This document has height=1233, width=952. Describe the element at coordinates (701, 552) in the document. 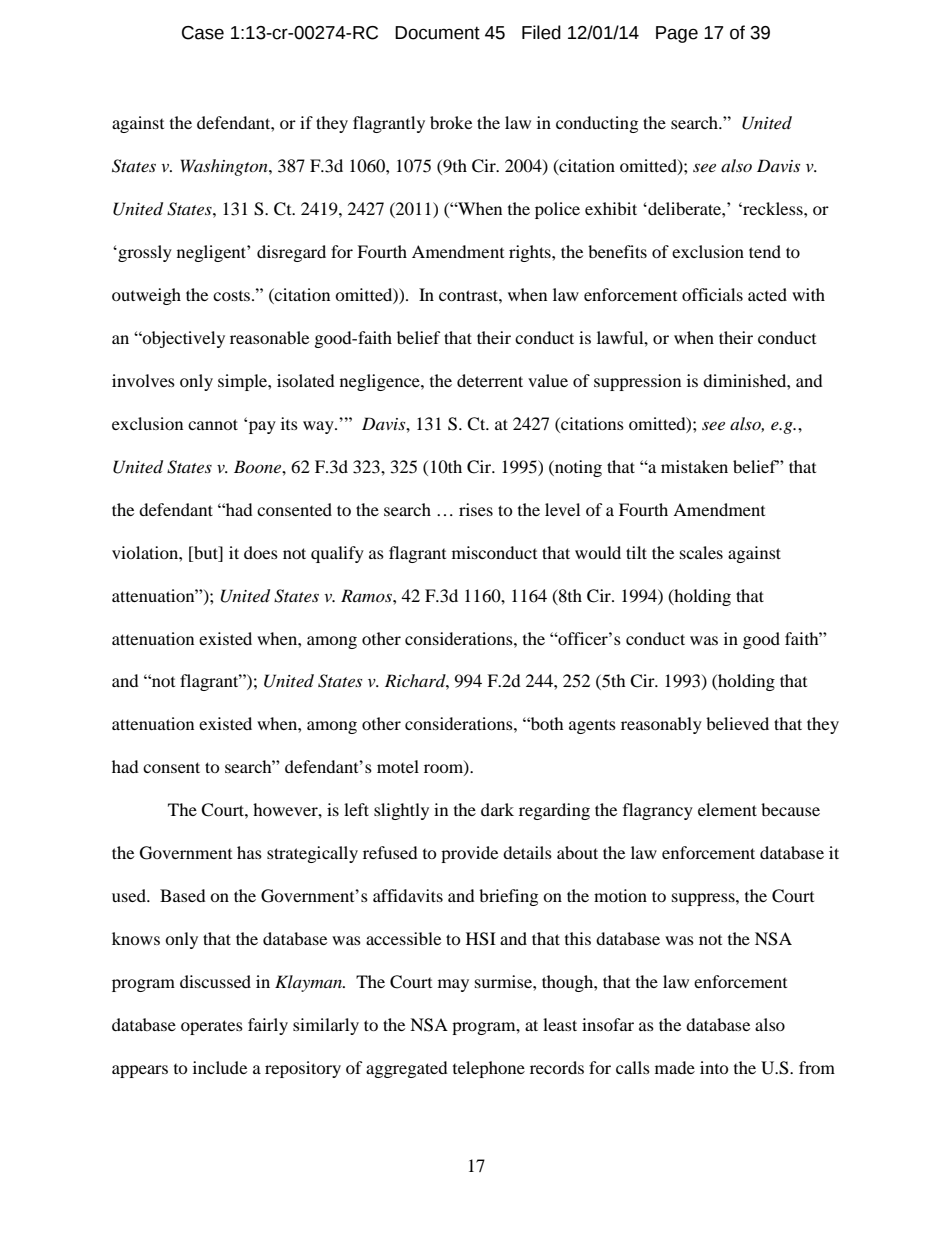

I see `scales` at that location.
